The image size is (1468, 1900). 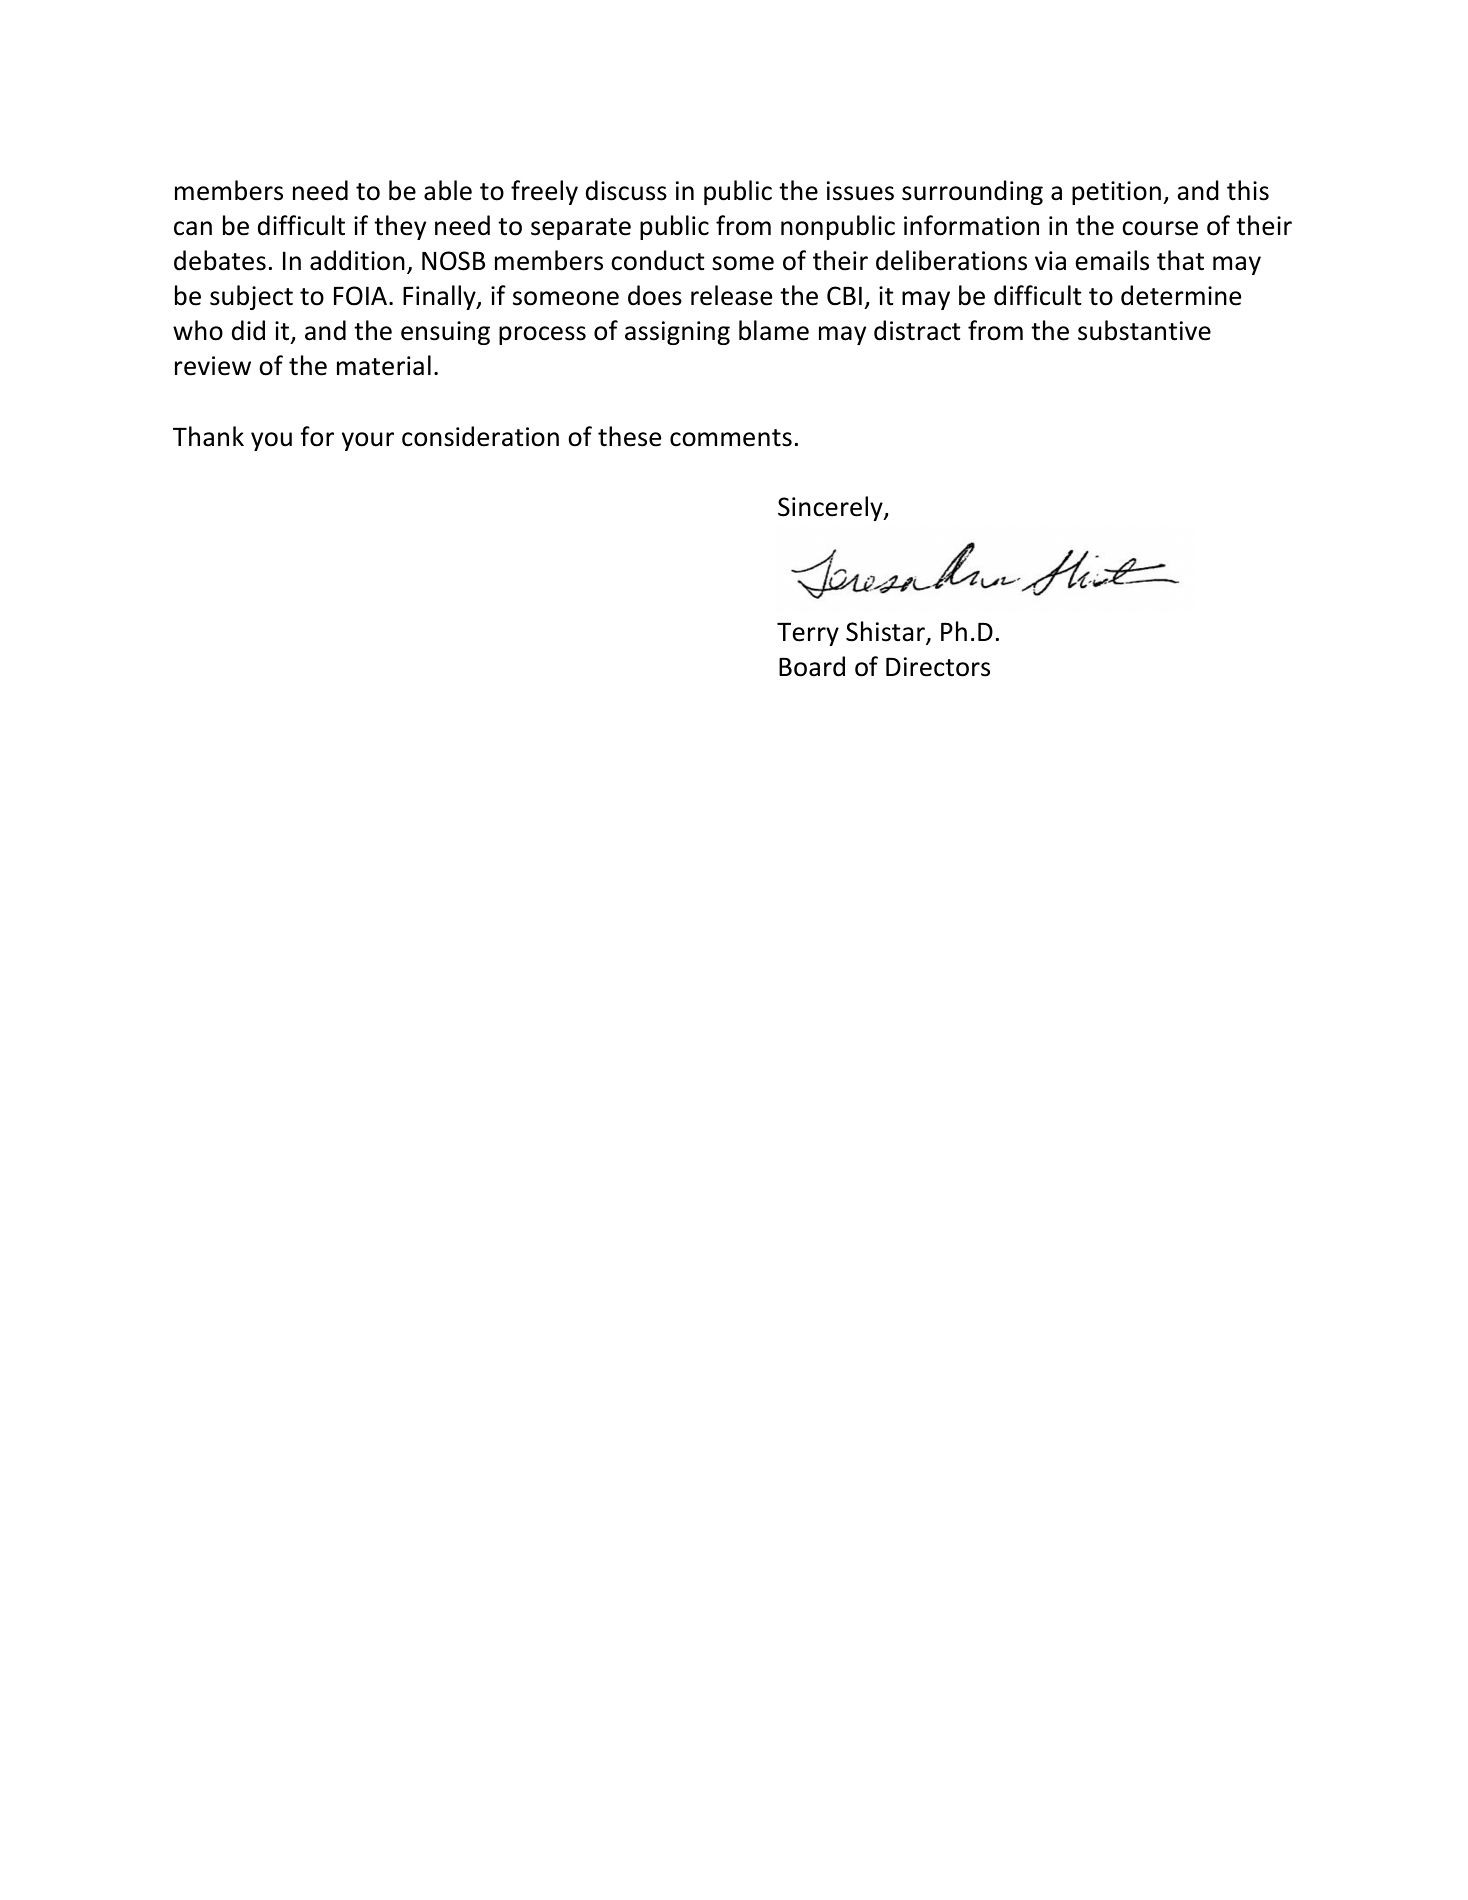 What do you see at coordinates (1144, 330) in the screenshot?
I see `substantive` at bounding box center [1144, 330].
